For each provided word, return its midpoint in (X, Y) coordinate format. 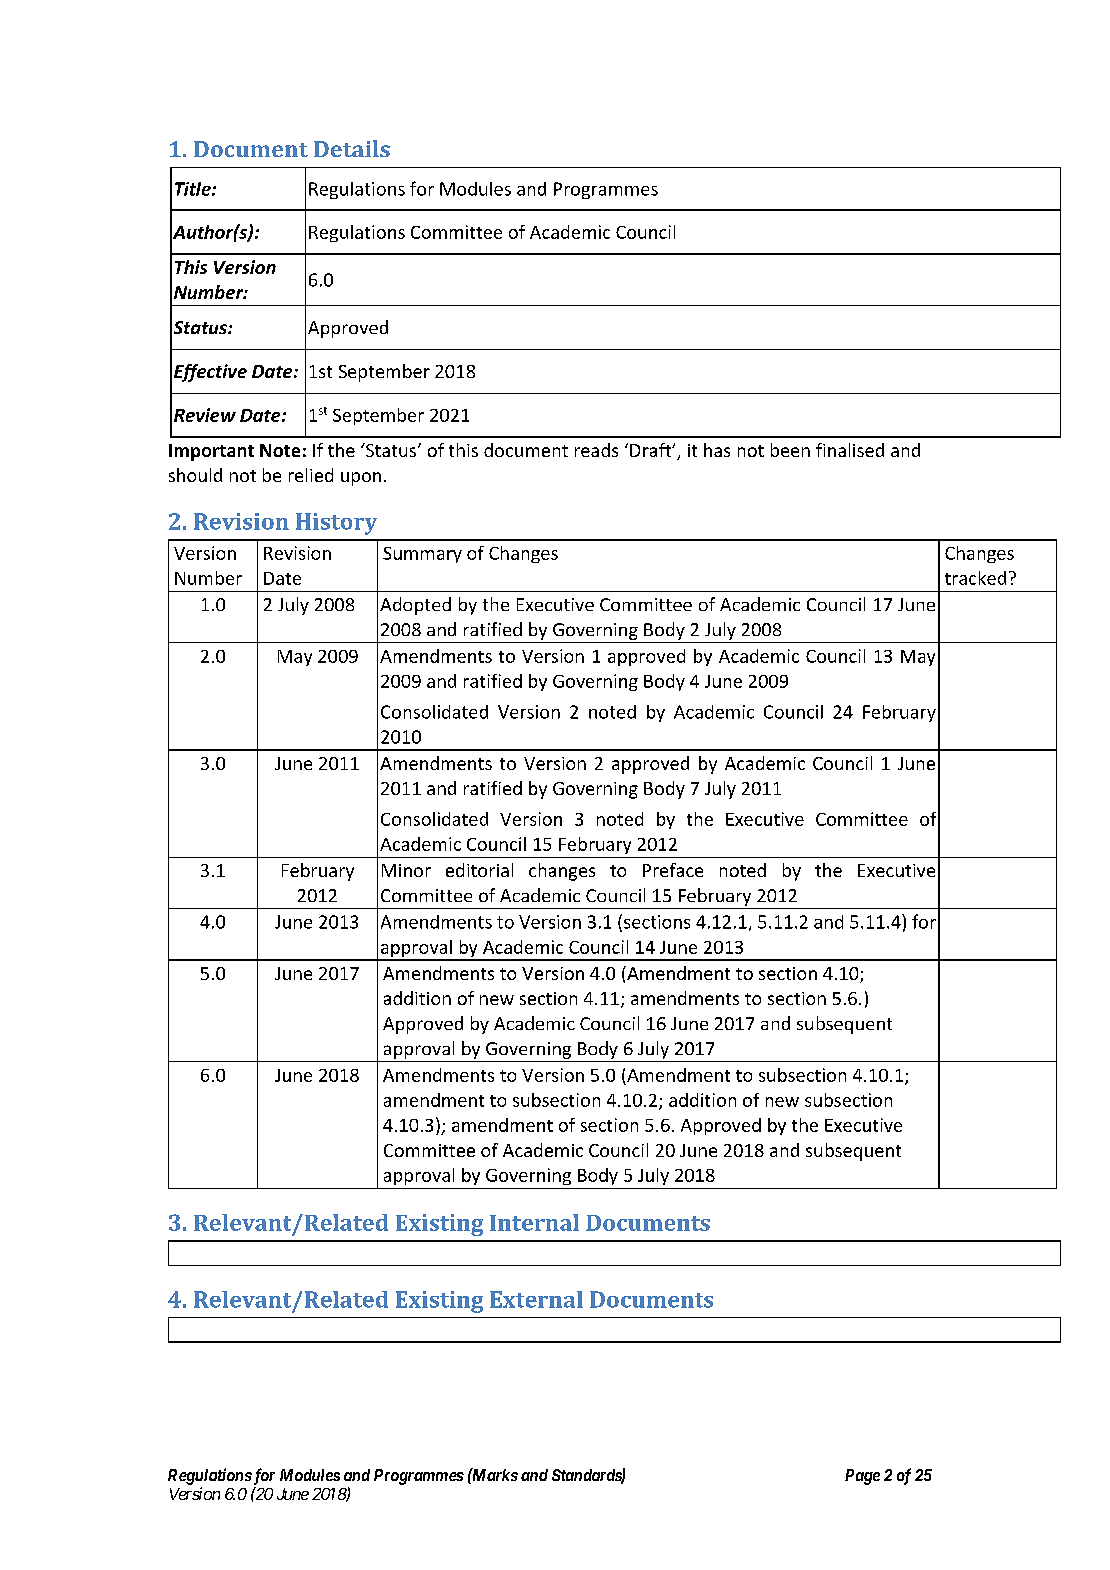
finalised (850, 450)
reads (596, 450)
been (790, 450)
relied (311, 475)
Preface (673, 870)
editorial (479, 870)
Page (862, 1477)
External (536, 1299)
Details (352, 148)
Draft (652, 450)
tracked (975, 578)
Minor (406, 870)
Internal (534, 1222)
